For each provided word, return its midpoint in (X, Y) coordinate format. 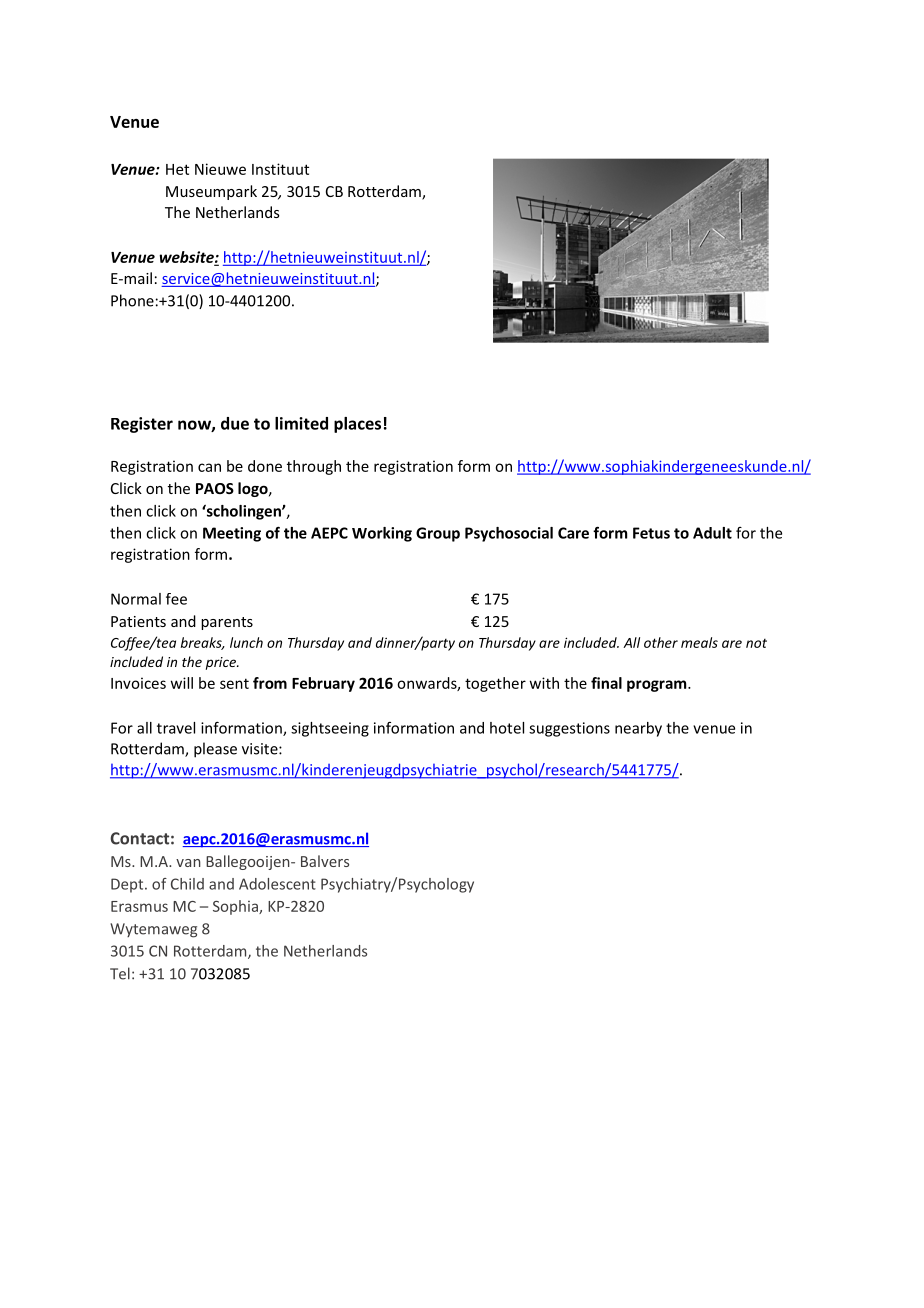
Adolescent (277, 884)
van (188, 863)
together (495, 684)
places (357, 425)
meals (699, 642)
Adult (712, 533)
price (222, 663)
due (235, 423)
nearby (638, 729)
